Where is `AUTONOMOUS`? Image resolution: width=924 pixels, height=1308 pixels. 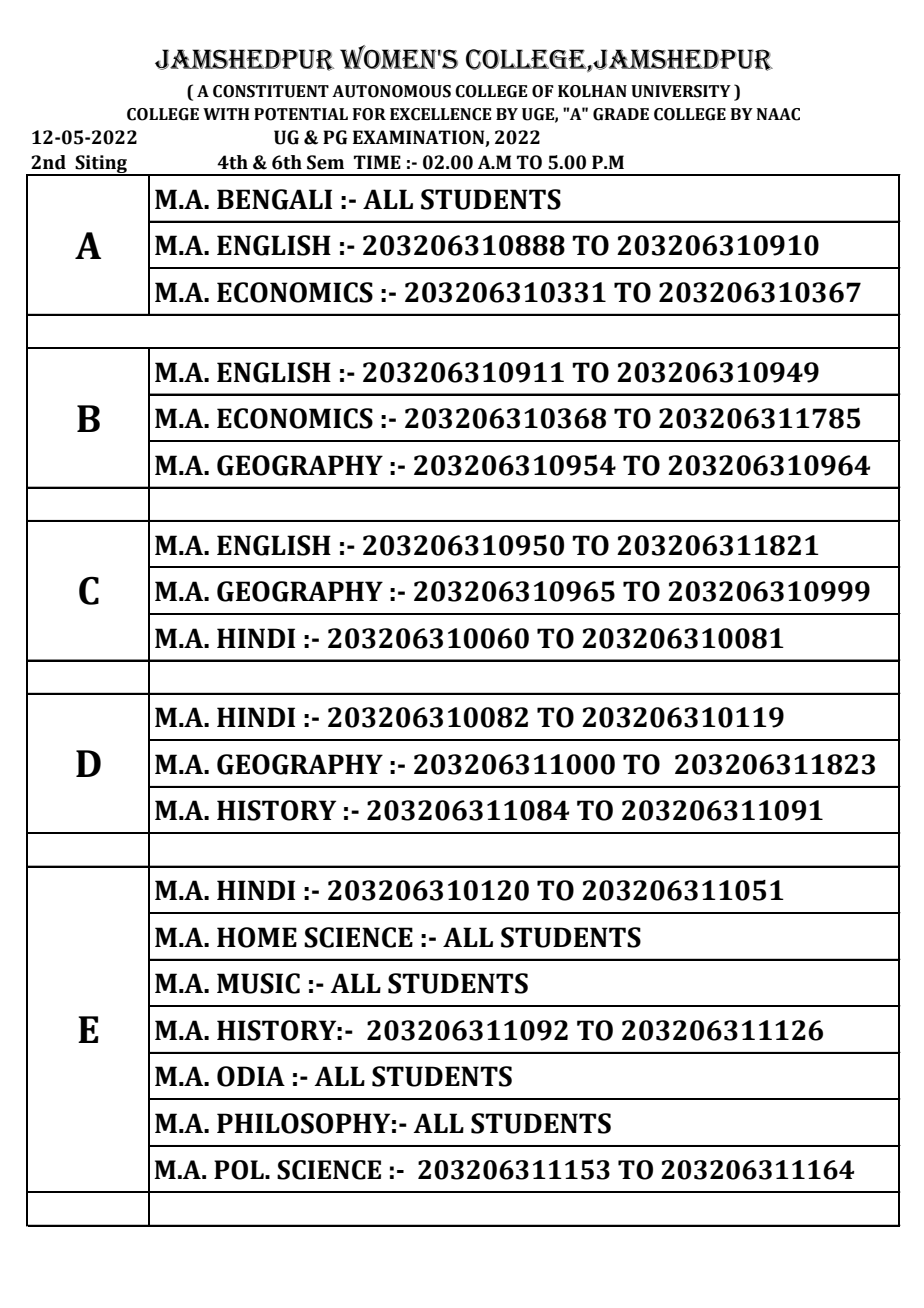
AUTONOMOUS is located at coordinates (391, 91).
